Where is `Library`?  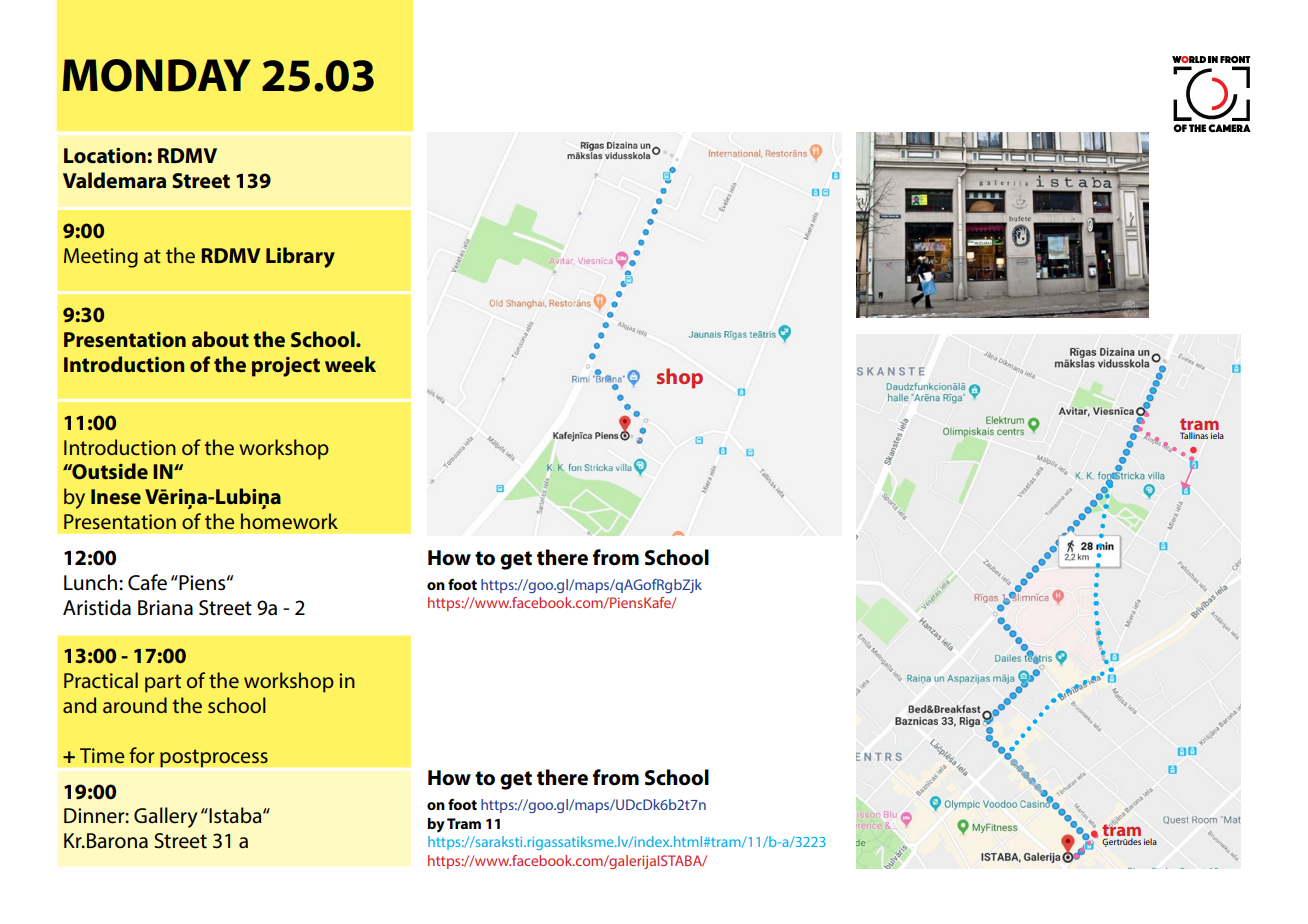 Library is located at coordinates (300, 257).
